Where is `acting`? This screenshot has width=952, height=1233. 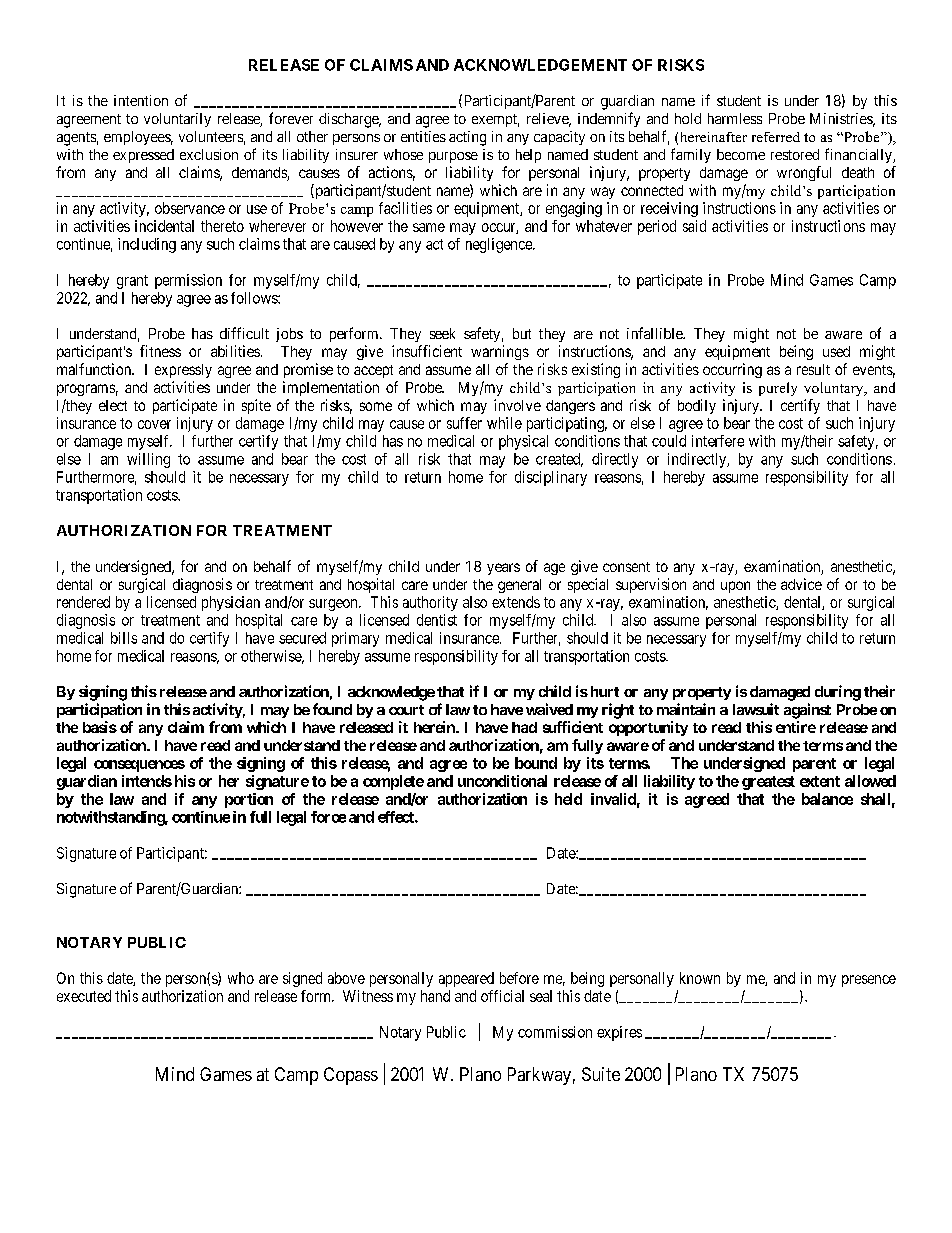 acting is located at coordinates (467, 138).
